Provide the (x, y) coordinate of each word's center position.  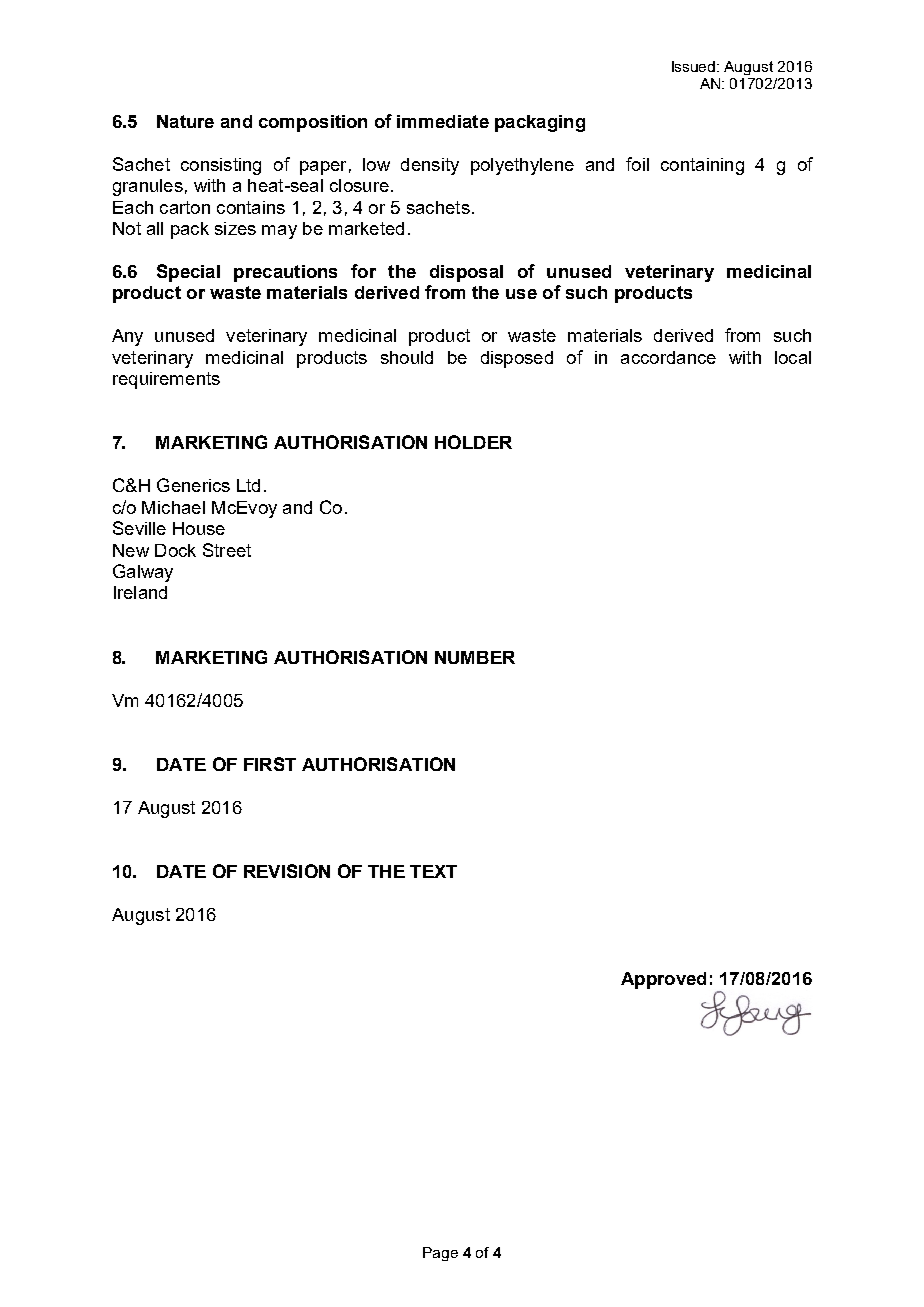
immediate (443, 121)
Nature (185, 121)
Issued (695, 66)
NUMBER (475, 657)
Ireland (140, 592)
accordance (668, 357)
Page (440, 1254)
